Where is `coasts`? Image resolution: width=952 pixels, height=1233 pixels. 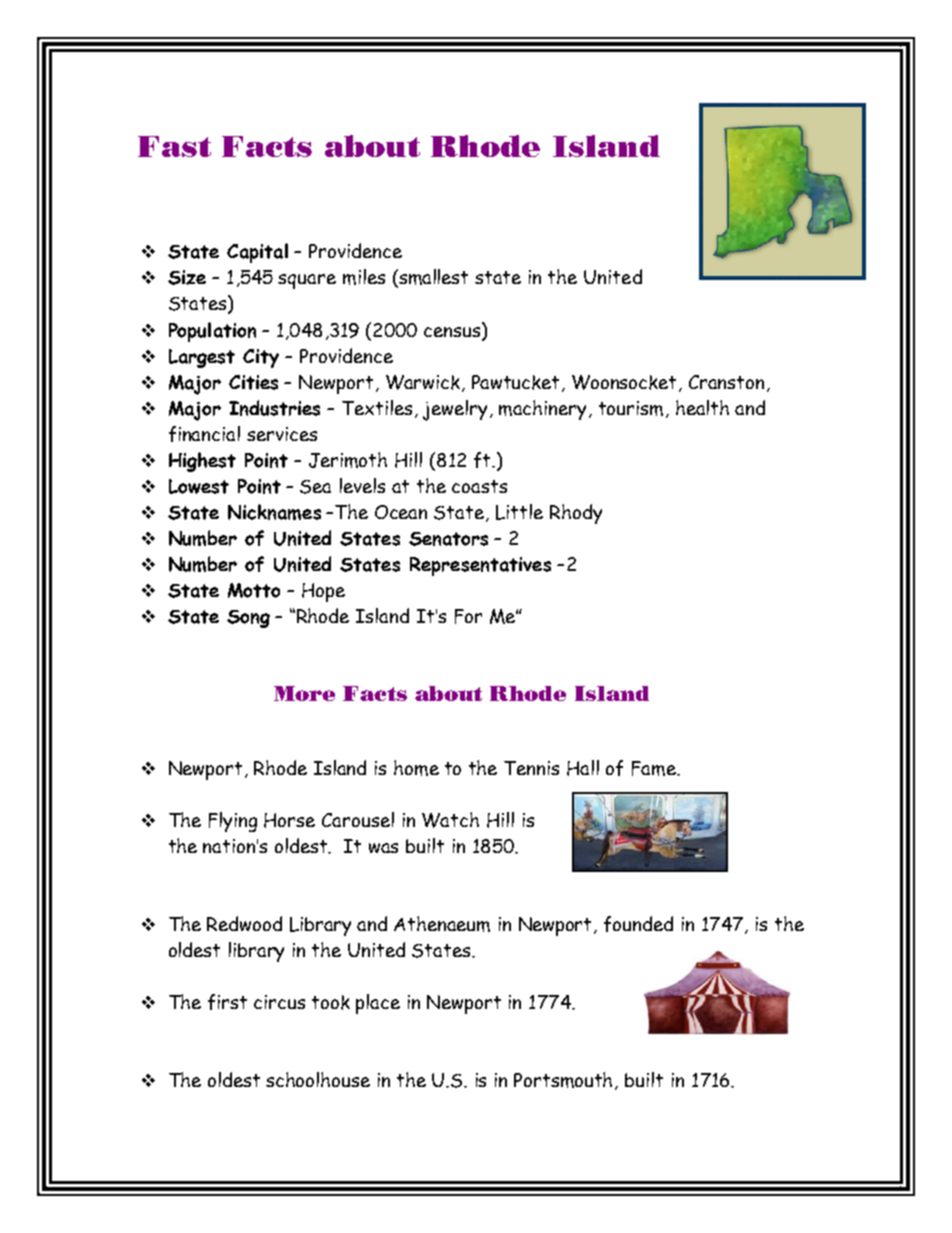 coasts is located at coordinates (479, 486).
